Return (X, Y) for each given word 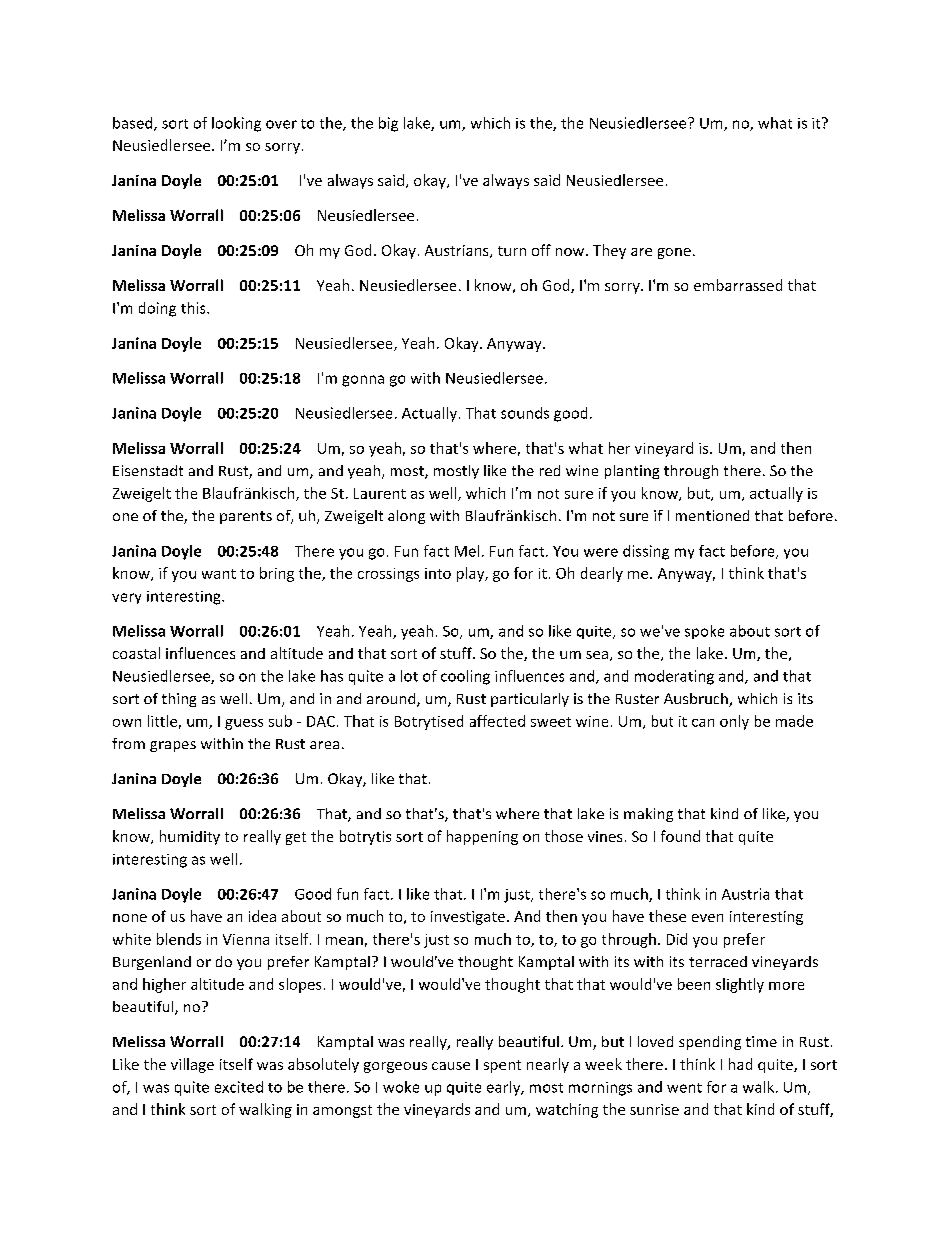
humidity (190, 837)
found (680, 836)
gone (674, 253)
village (192, 1065)
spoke (704, 632)
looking (236, 124)
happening (482, 837)
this (194, 308)
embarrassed (738, 285)
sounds (525, 413)
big (388, 124)
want (219, 574)
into (438, 573)
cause (451, 1066)
